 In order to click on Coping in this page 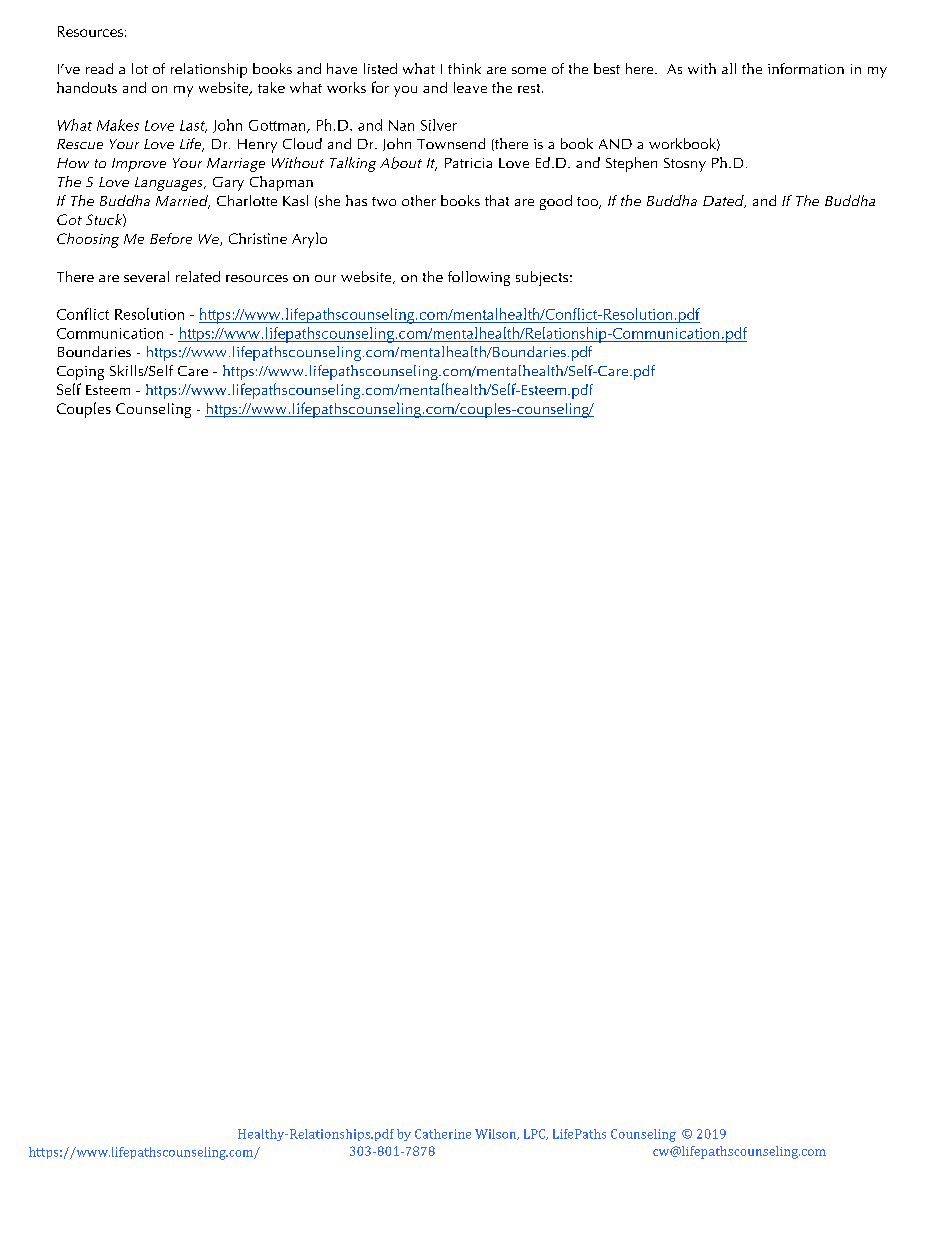, I will do `click(80, 373)`.
